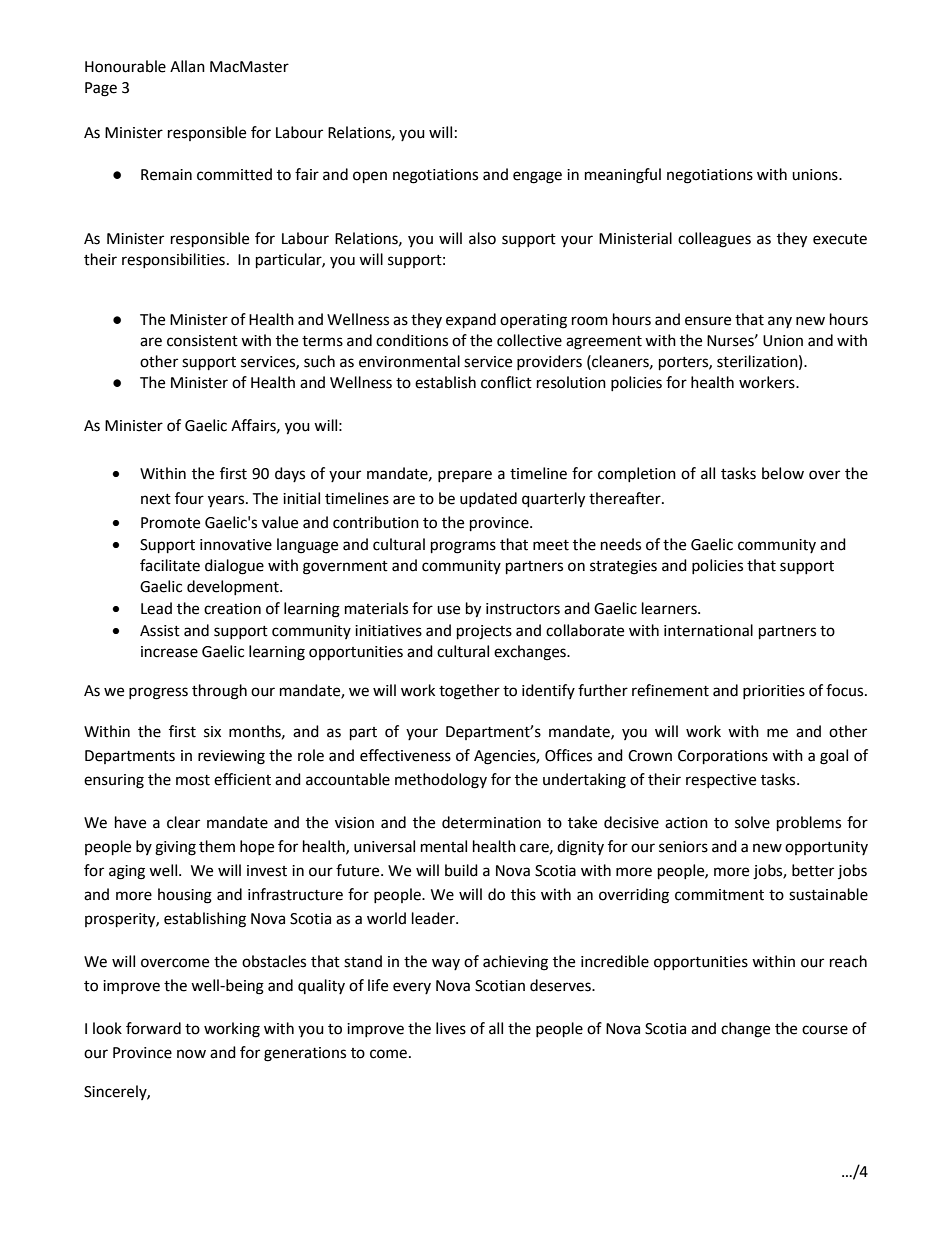 The width and height of the document is (952, 1233). What do you see at coordinates (825, 1030) in the document?
I see `course` at bounding box center [825, 1030].
